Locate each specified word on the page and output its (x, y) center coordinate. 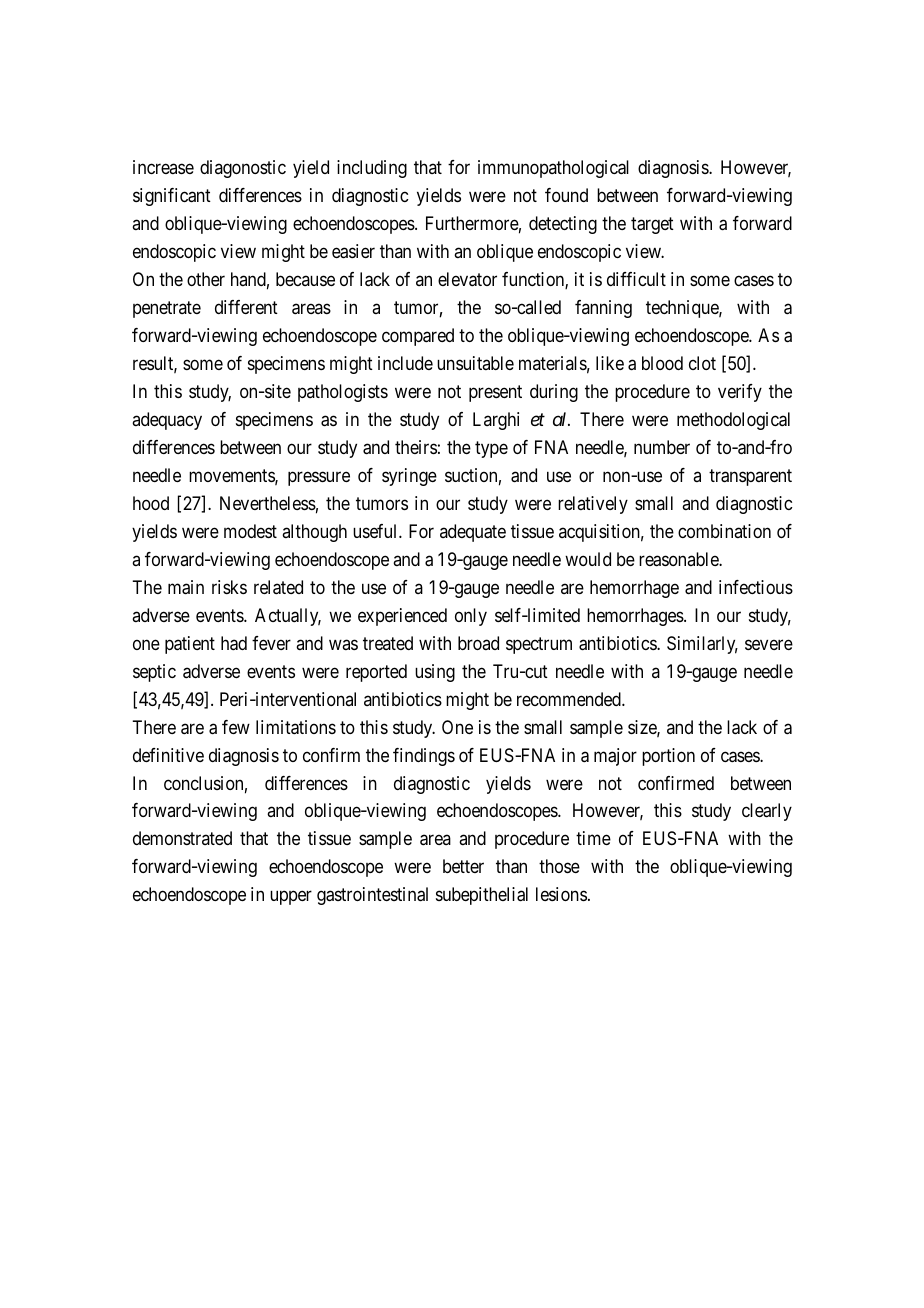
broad (478, 643)
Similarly (702, 645)
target (652, 225)
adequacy (167, 421)
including (372, 169)
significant (172, 197)
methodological (733, 421)
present (495, 393)
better (463, 866)
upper (291, 898)
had (234, 643)
